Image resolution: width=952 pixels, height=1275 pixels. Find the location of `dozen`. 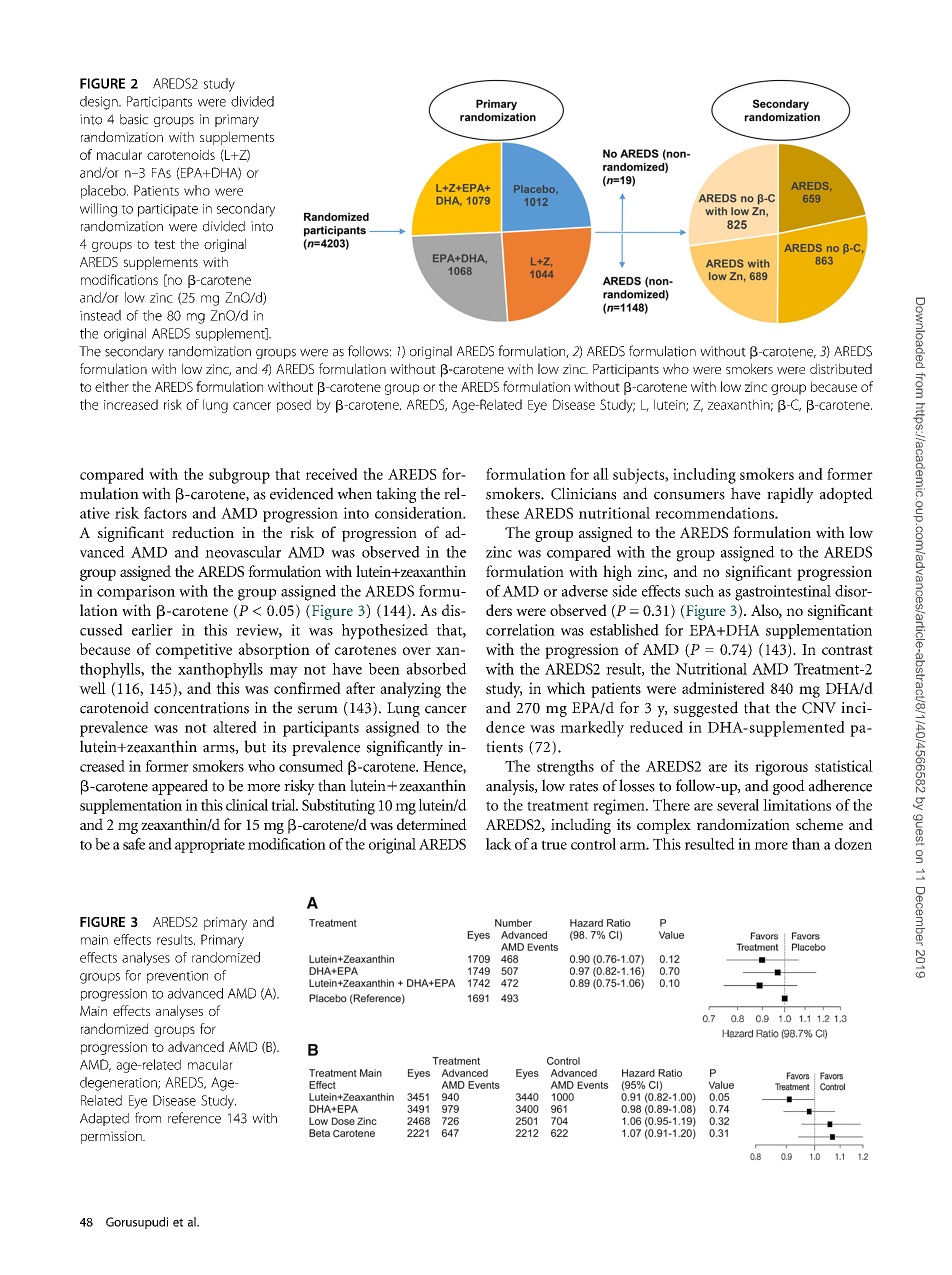

dozen is located at coordinates (853, 844).
